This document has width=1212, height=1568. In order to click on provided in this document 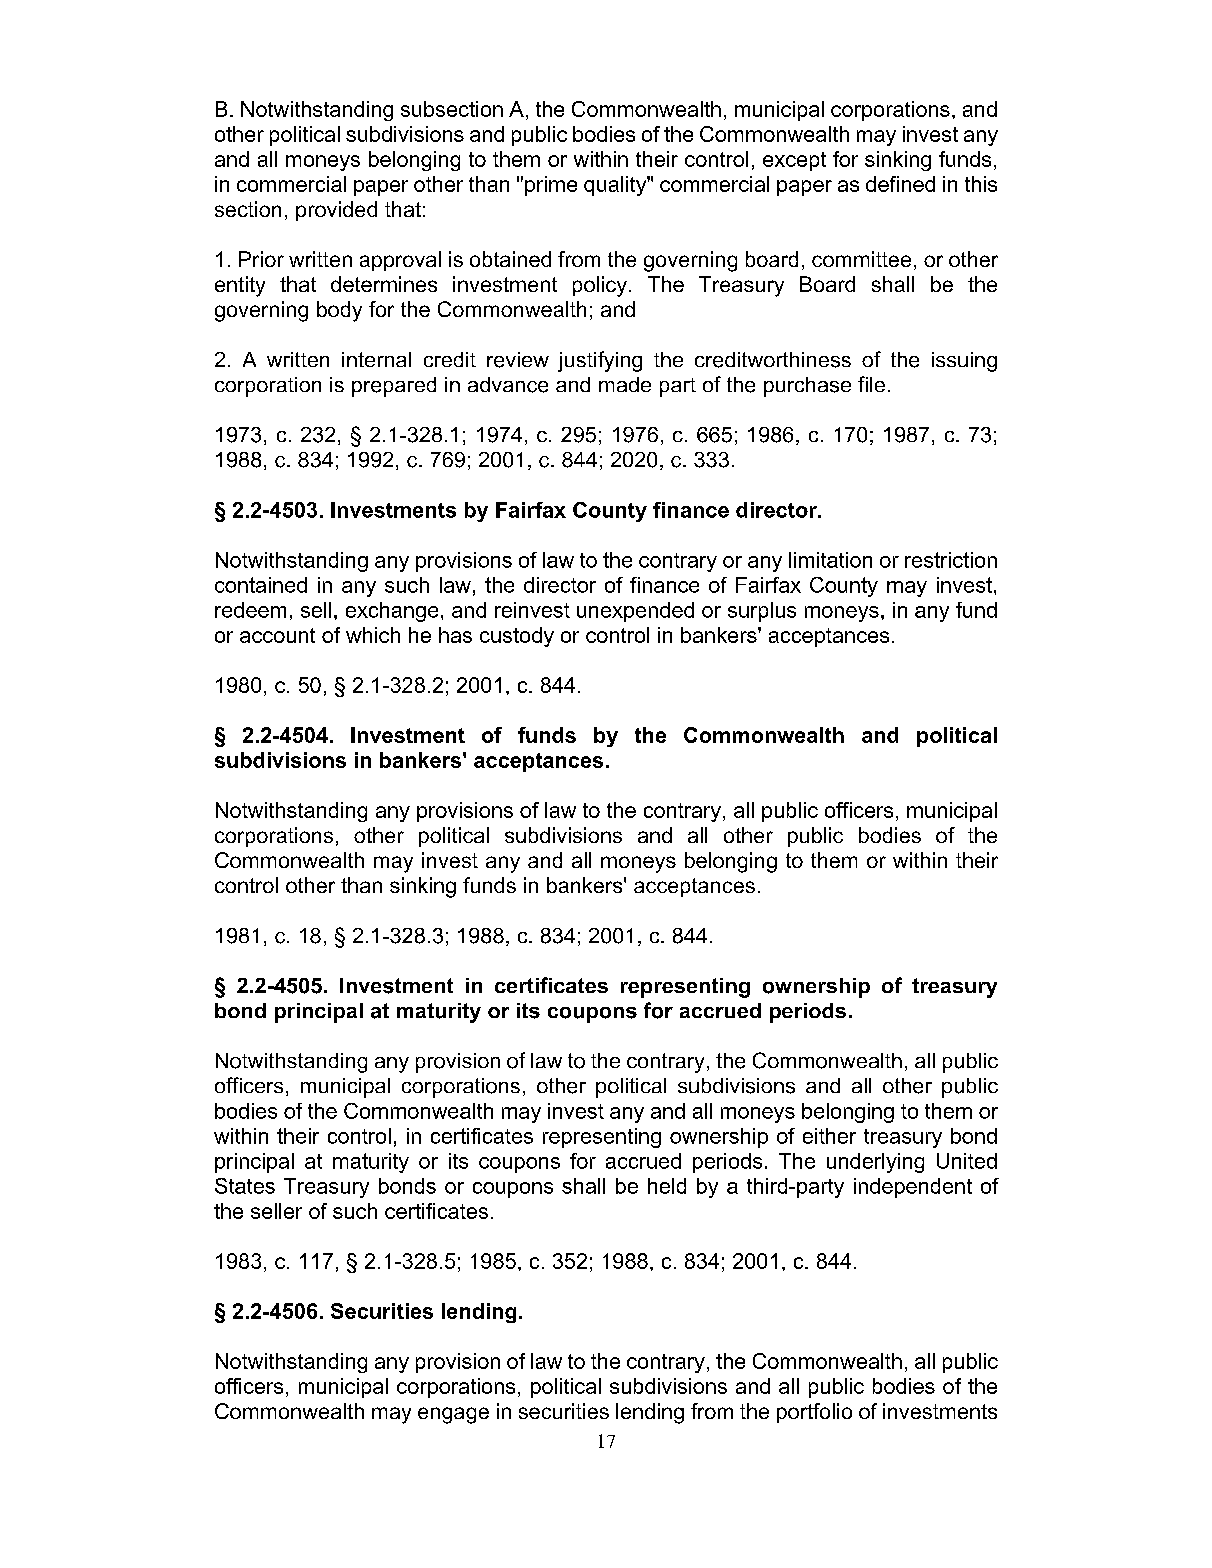, I will do `click(336, 211)`.
